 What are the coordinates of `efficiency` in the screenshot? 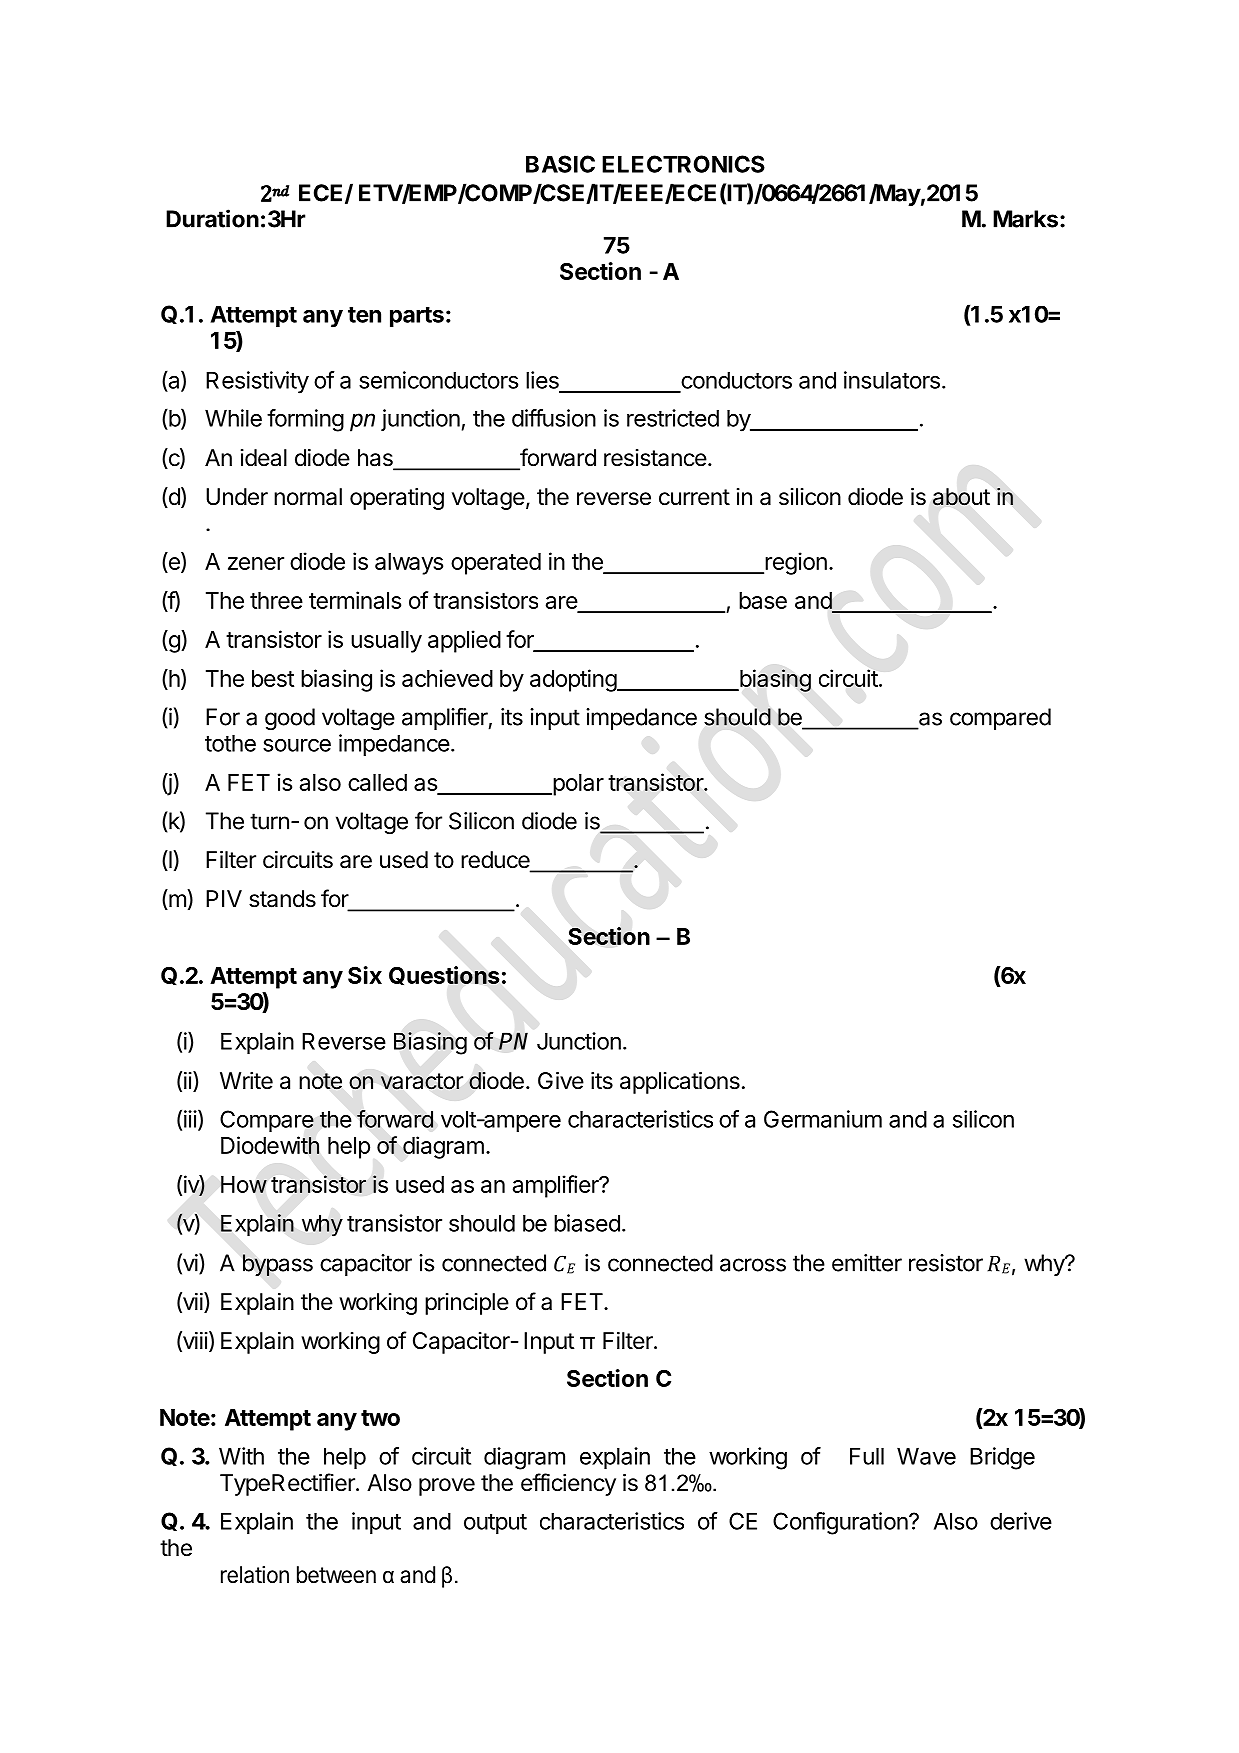 It's located at (568, 1484).
